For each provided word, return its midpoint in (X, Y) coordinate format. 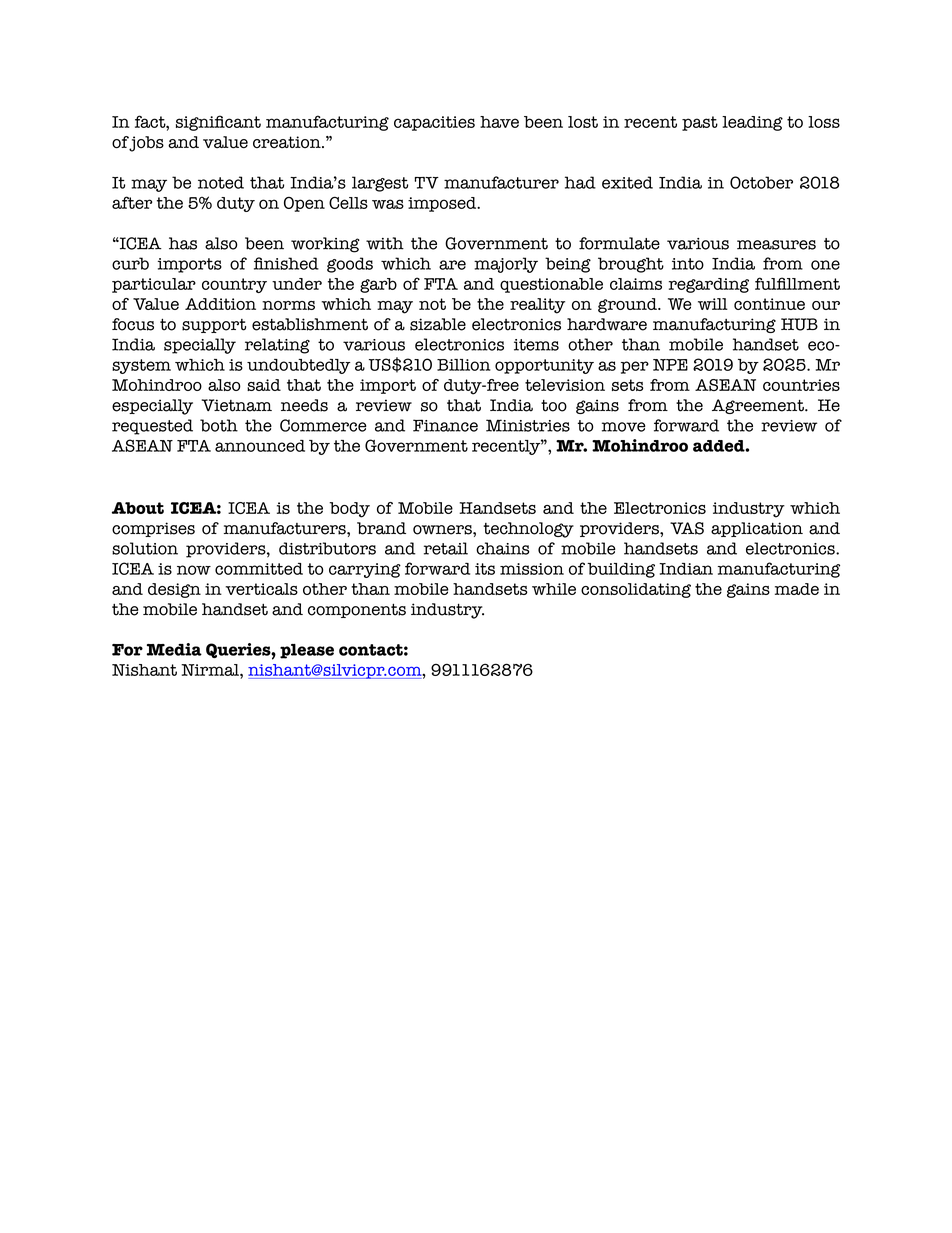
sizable (438, 324)
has (183, 243)
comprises (153, 529)
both (219, 425)
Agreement (759, 406)
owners (443, 530)
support (214, 326)
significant (218, 123)
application (757, 529)
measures (776, 245)
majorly (506, 265)
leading (752, 123)
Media (174, 649)
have (499, 122)
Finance (445, 425)
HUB (799, 324)
